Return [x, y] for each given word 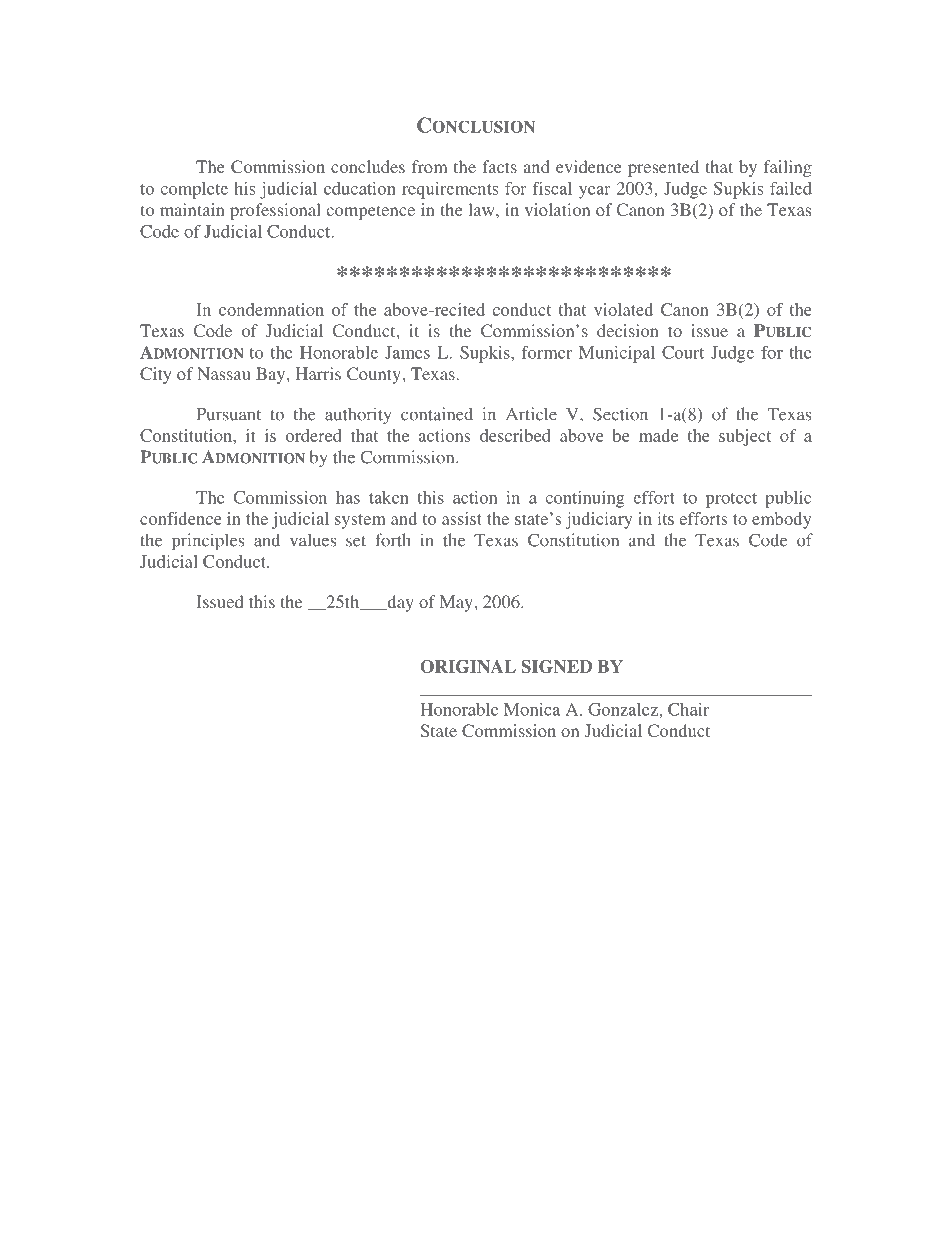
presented [663, 168]
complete [194, 190]
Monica [532, 709]
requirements [450, 190]
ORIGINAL [468, 666]
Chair [688, 709]
